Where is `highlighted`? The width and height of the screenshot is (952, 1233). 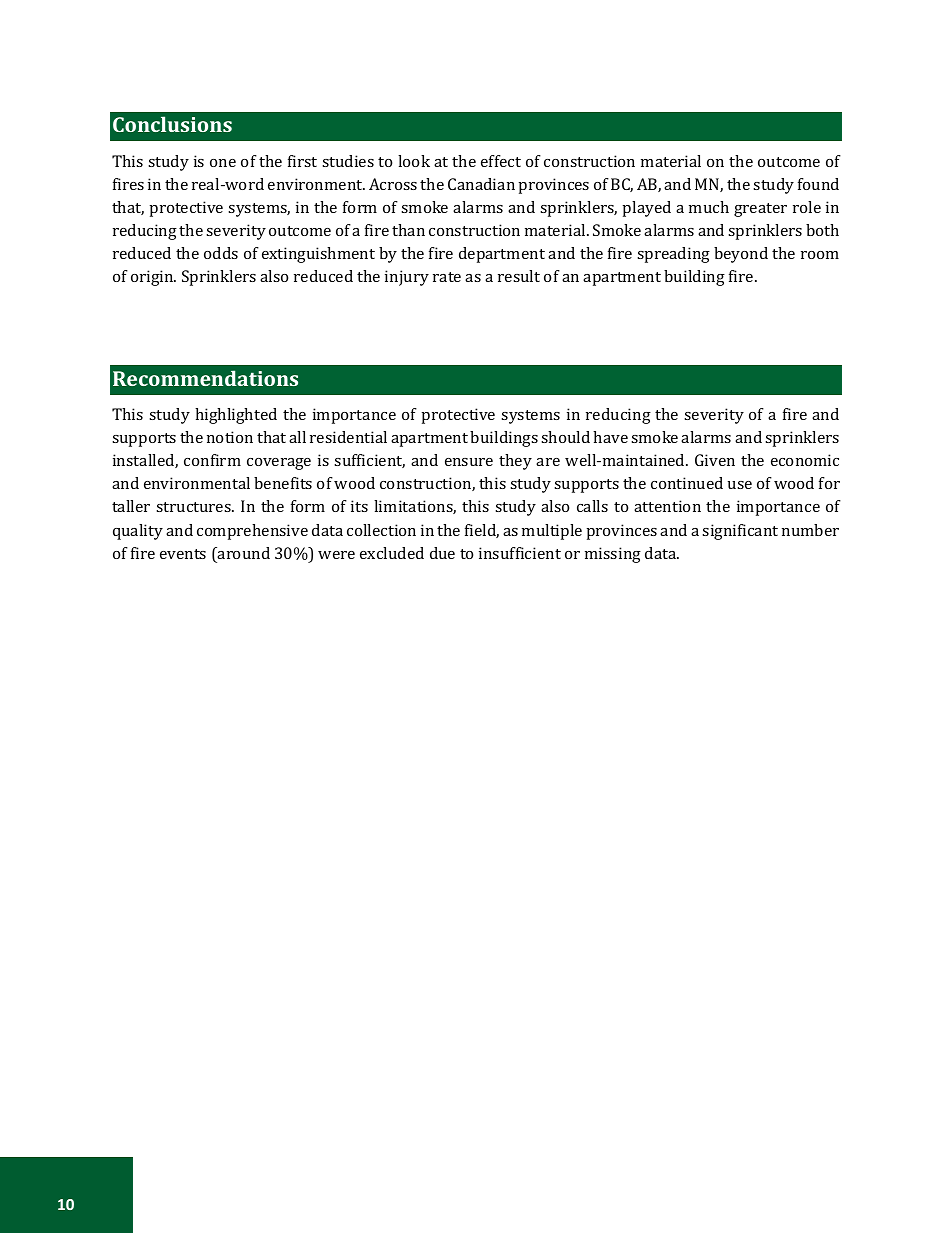 highlighted is located at coordinates (236, 416).
